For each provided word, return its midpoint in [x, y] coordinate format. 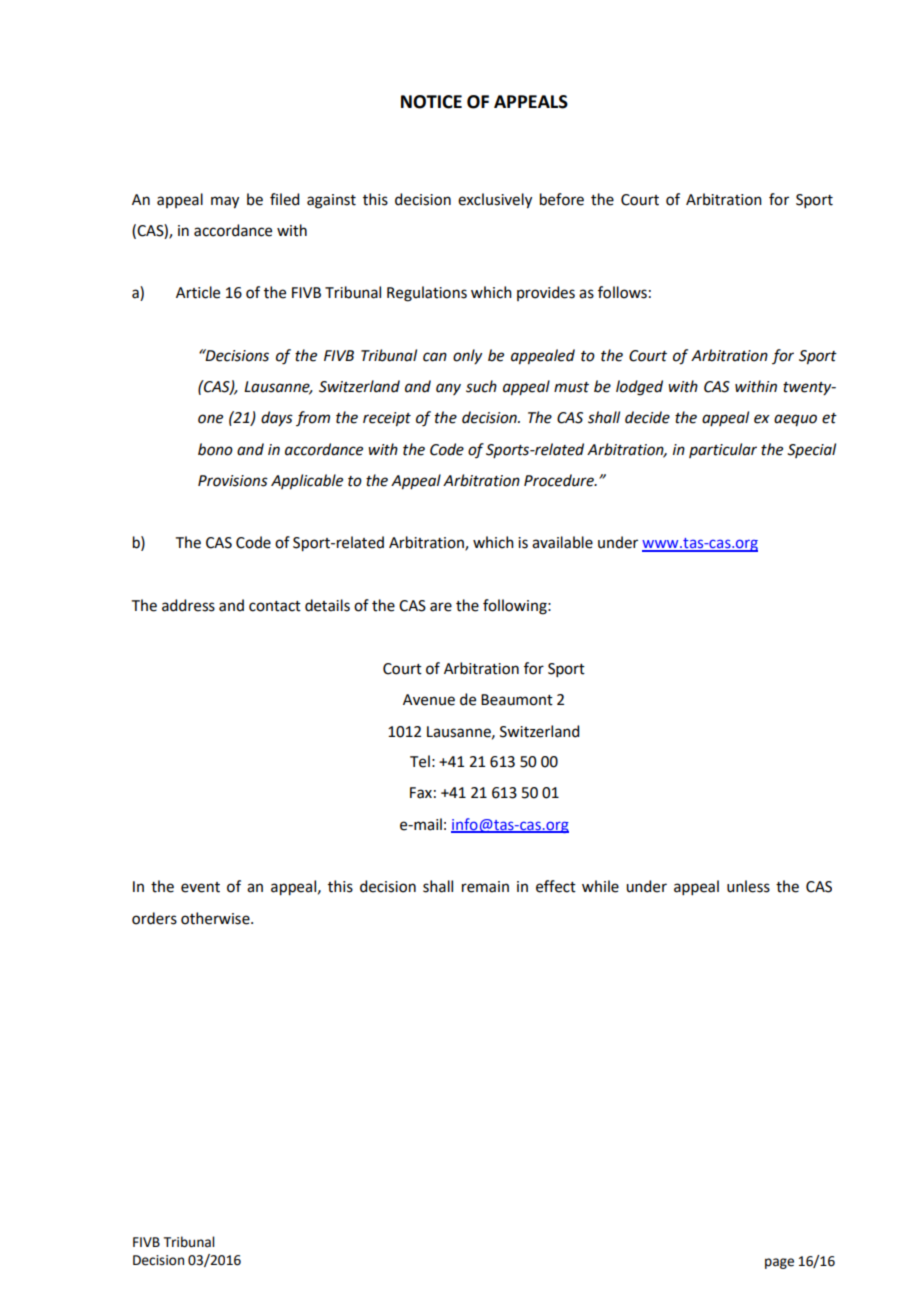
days [277, 418]
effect [556, 886]
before [562, 199]
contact [275, 606]
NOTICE [431, 102]
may [225, 202]
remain [485, 887]
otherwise [216, 918]
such [481, 386]
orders [154, 918]
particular [723, 450]
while [600, 886]
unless [748, 886]
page [779, 1263]
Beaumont [517, 700]
